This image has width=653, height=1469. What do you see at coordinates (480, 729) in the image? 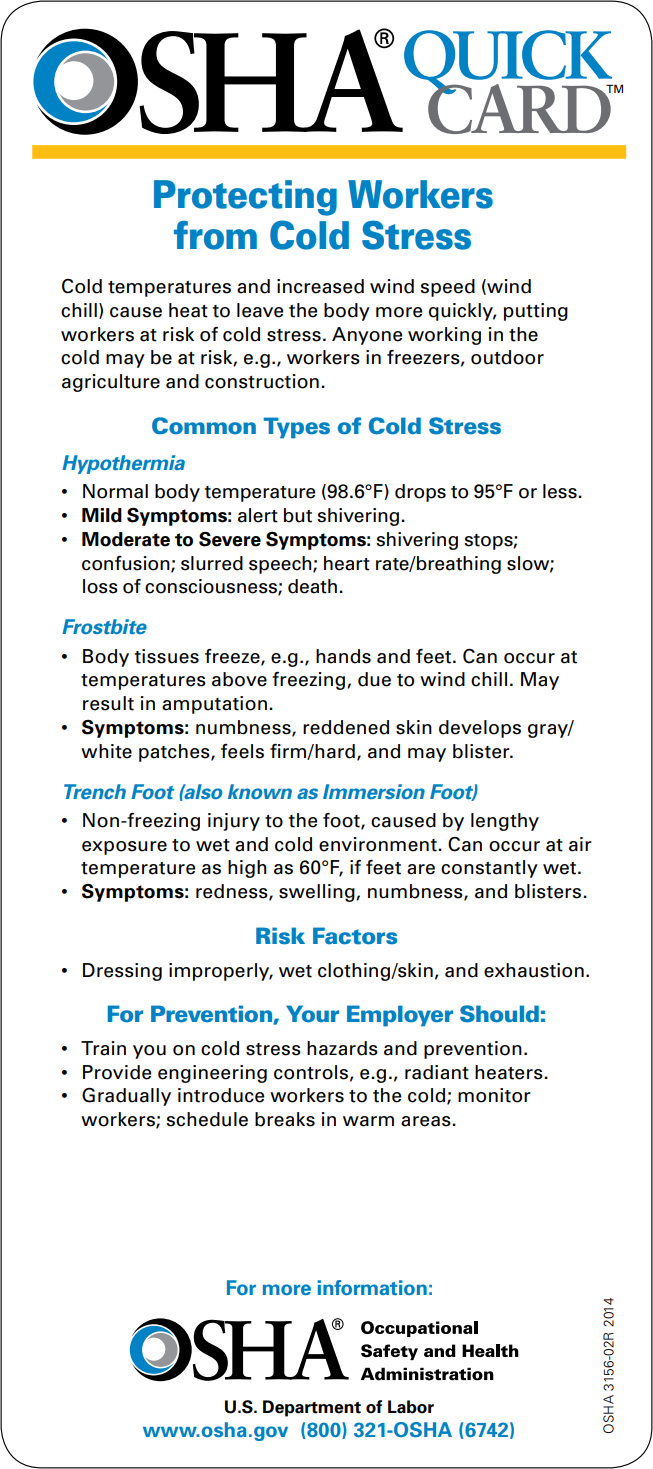
I see `develops` at bounding box center [480, 729].
